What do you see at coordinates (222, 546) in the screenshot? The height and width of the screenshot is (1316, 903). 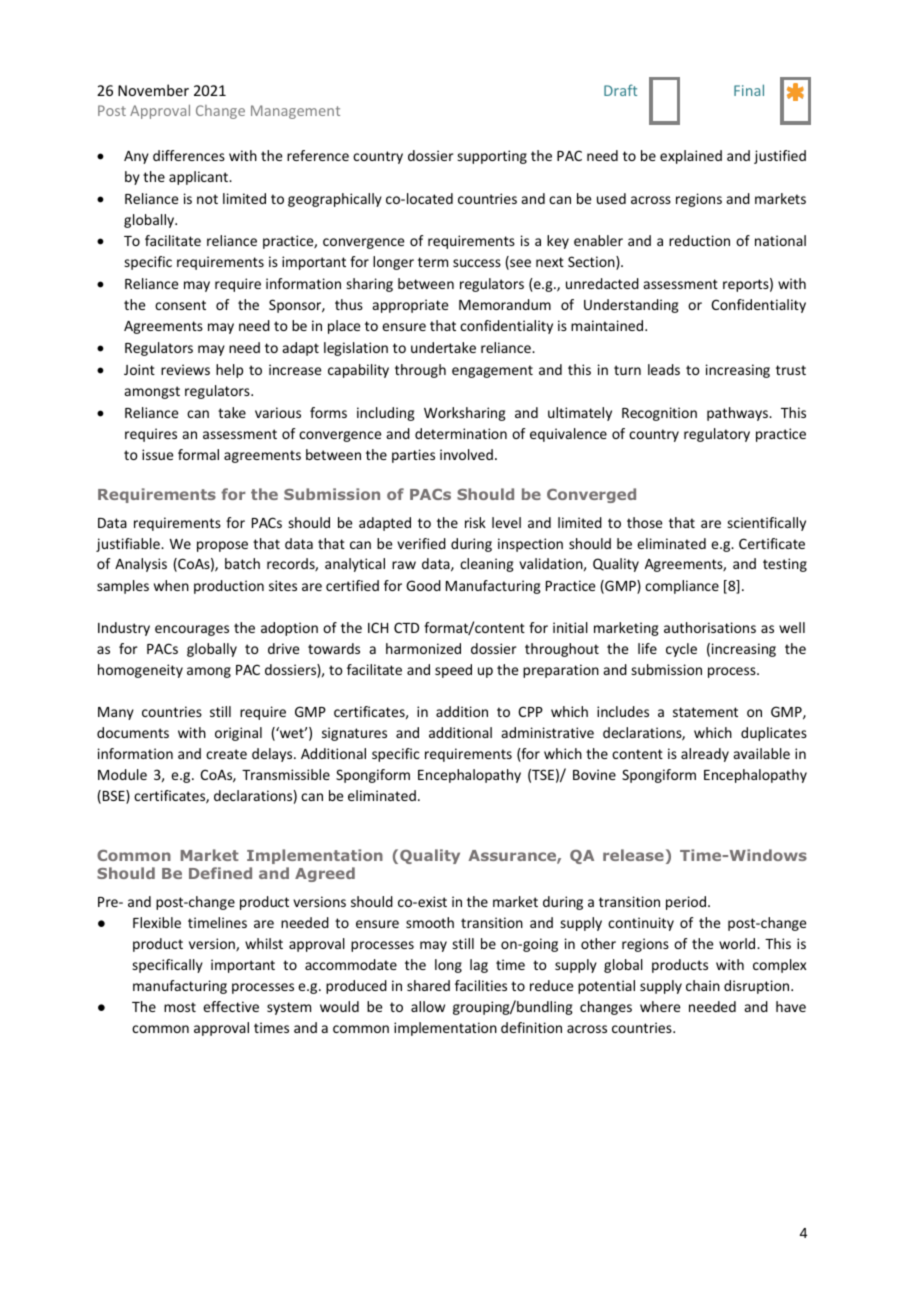 I see `propose` at bounding box center [222, 546].
